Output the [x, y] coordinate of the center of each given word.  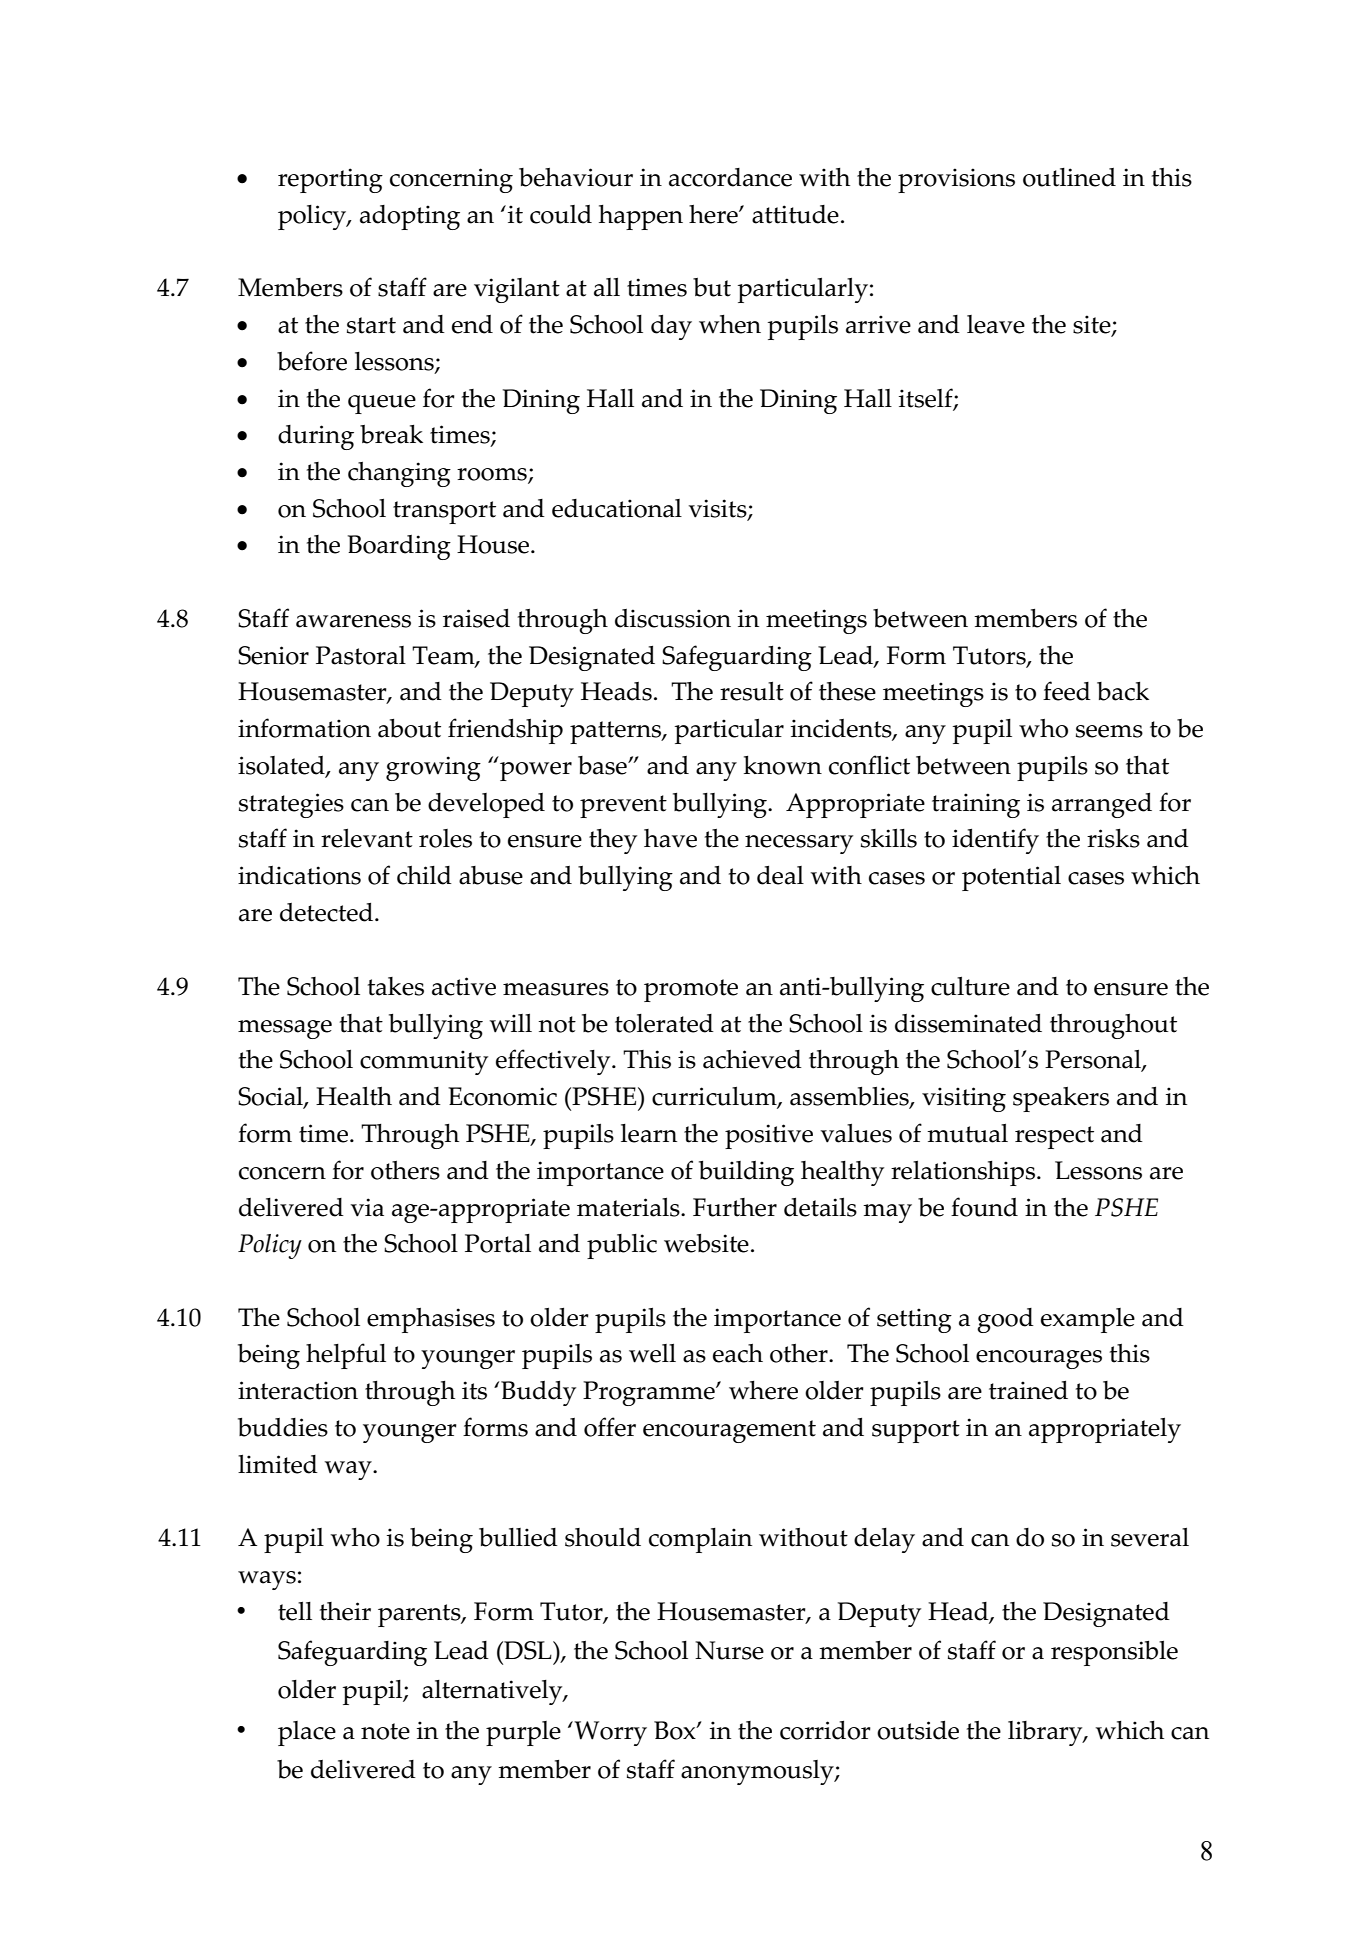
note [385, 1731]
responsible [1114, 1653]
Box [676, 1730]
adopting [410, 217]
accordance [730, 177]
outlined [1069, 177]
